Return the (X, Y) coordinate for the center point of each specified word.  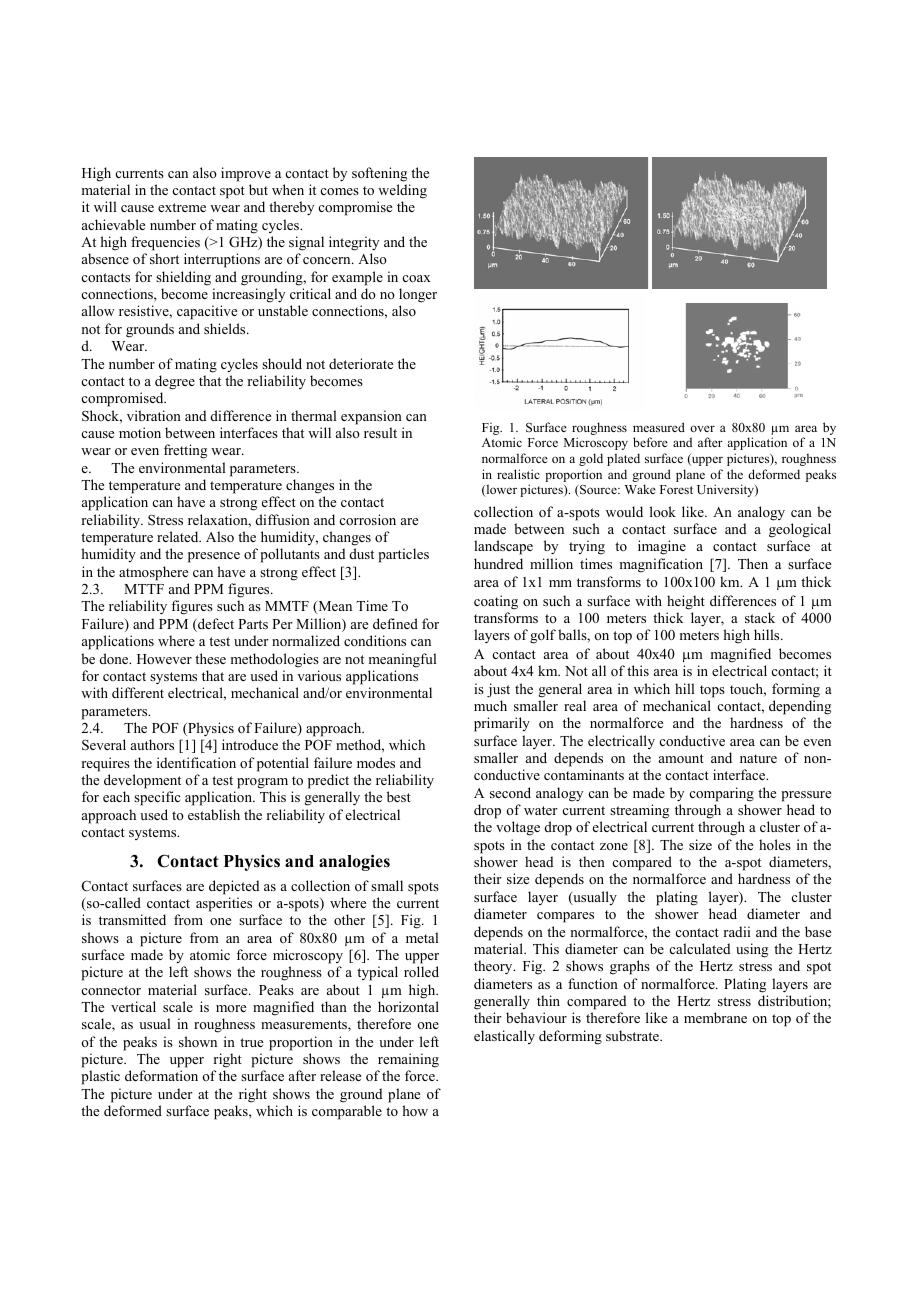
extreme (182, 207)
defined (395, 623)
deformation (161, 1075)
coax (416, 278)
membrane (715, 1017)
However (164, 659)
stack (760, 617)
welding (402, 191)
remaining (408, 1060)
